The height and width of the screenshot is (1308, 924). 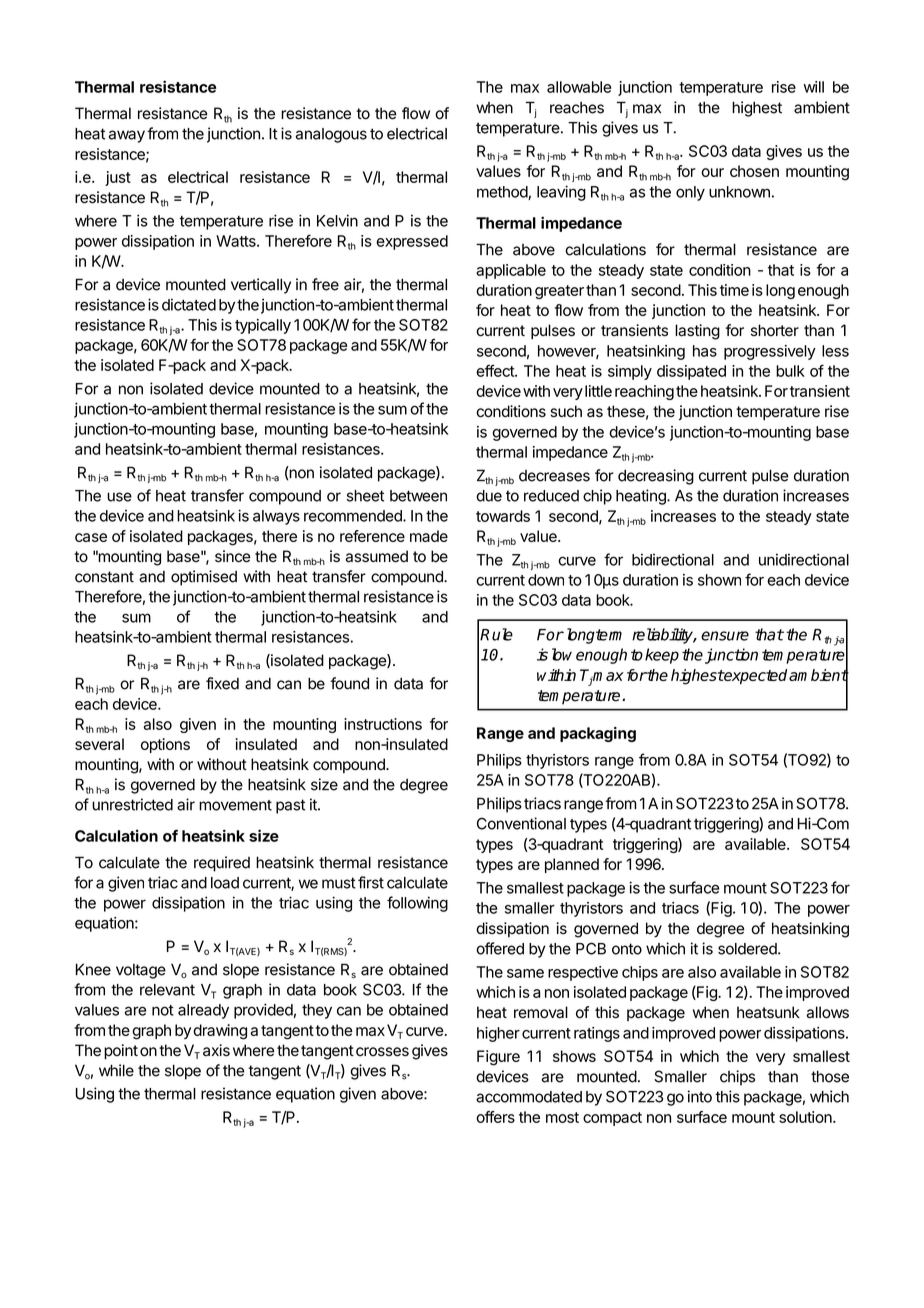 I want to click on into, so click(x=700, y=1096).
